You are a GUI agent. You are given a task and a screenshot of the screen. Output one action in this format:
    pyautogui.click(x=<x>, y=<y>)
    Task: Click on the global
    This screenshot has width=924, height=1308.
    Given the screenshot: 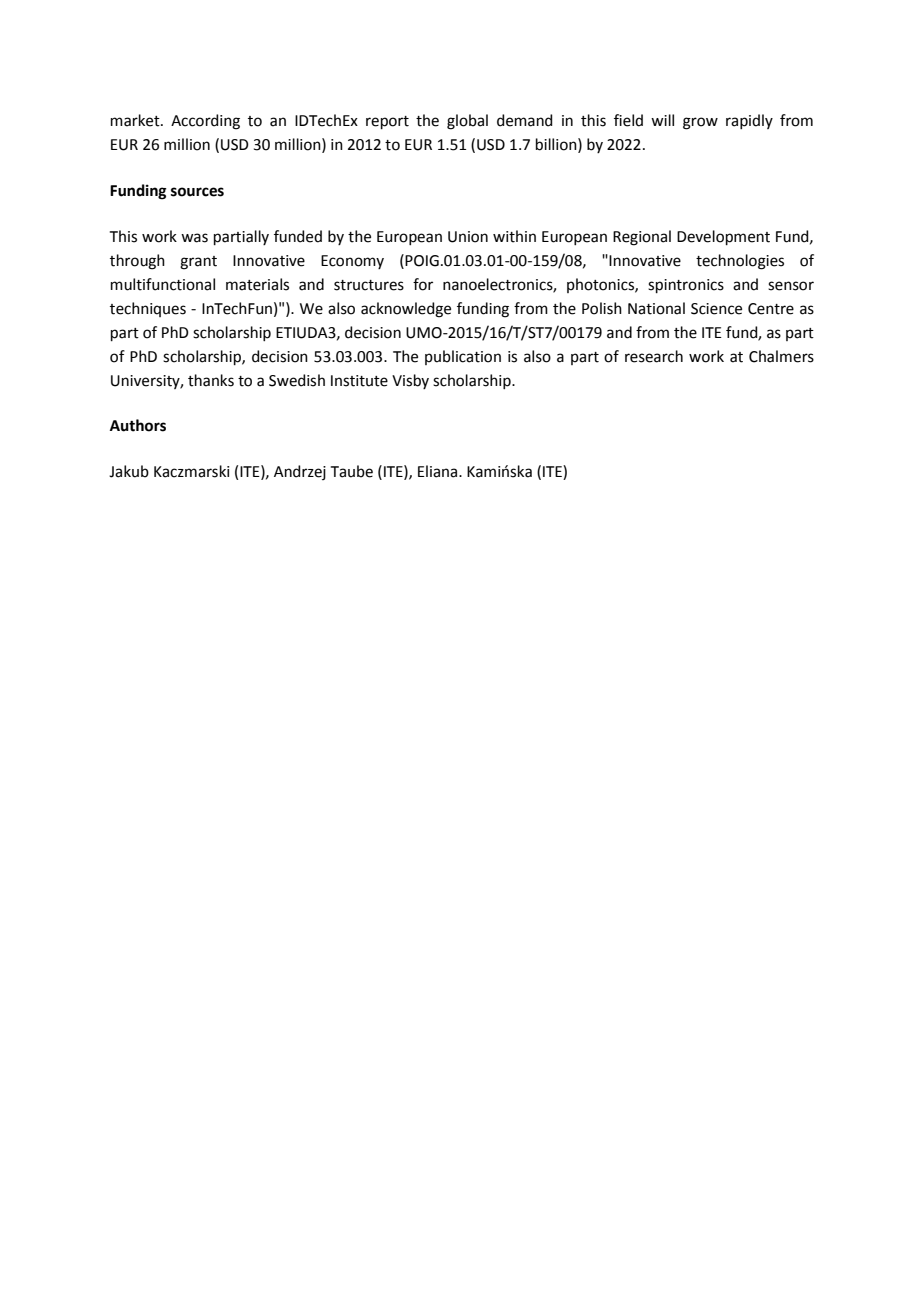 What is the action you would take?
    pyautogui.click(x=467, y=122)
